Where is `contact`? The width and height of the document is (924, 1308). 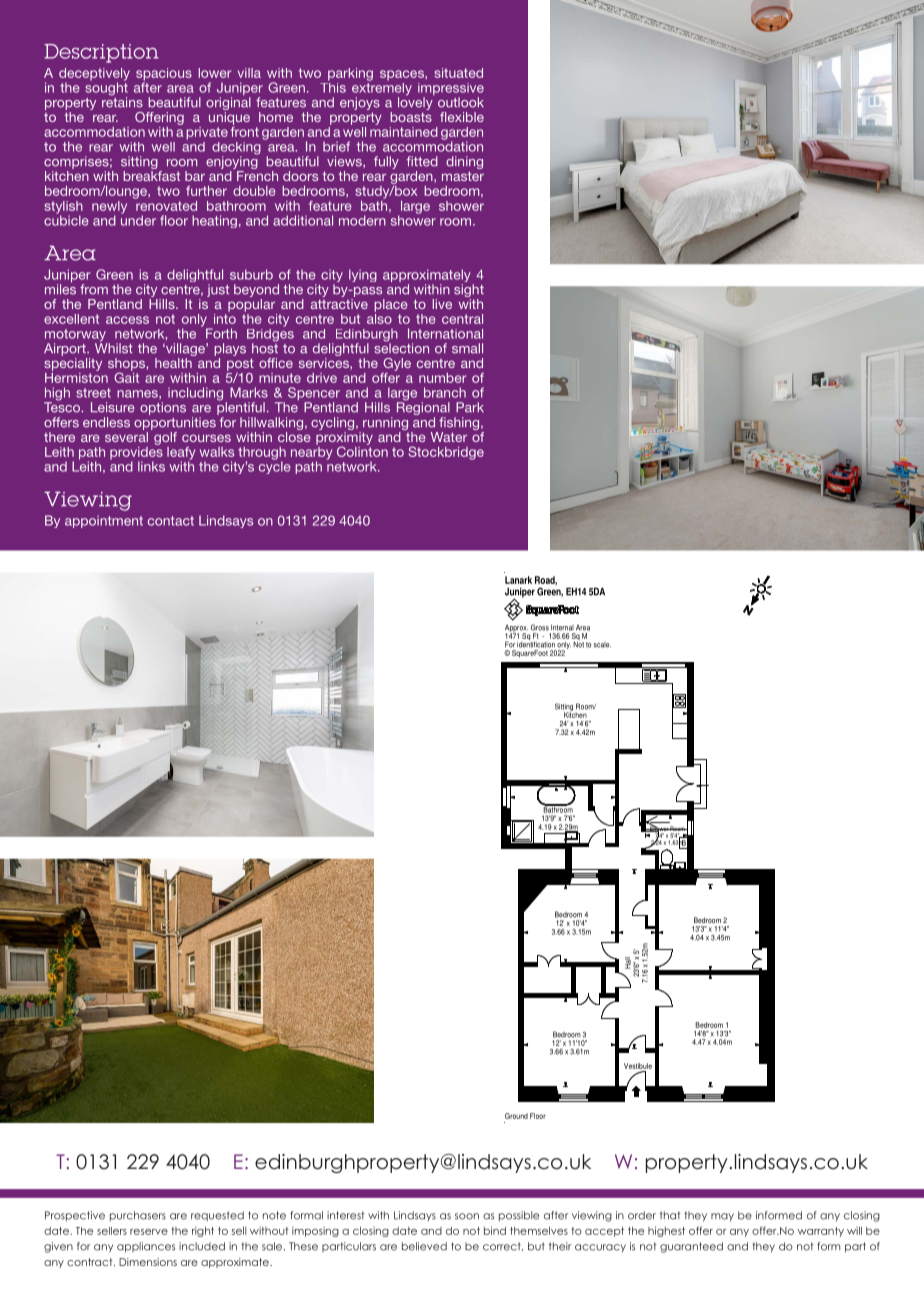 contact is located at coordinates (171, 521).
